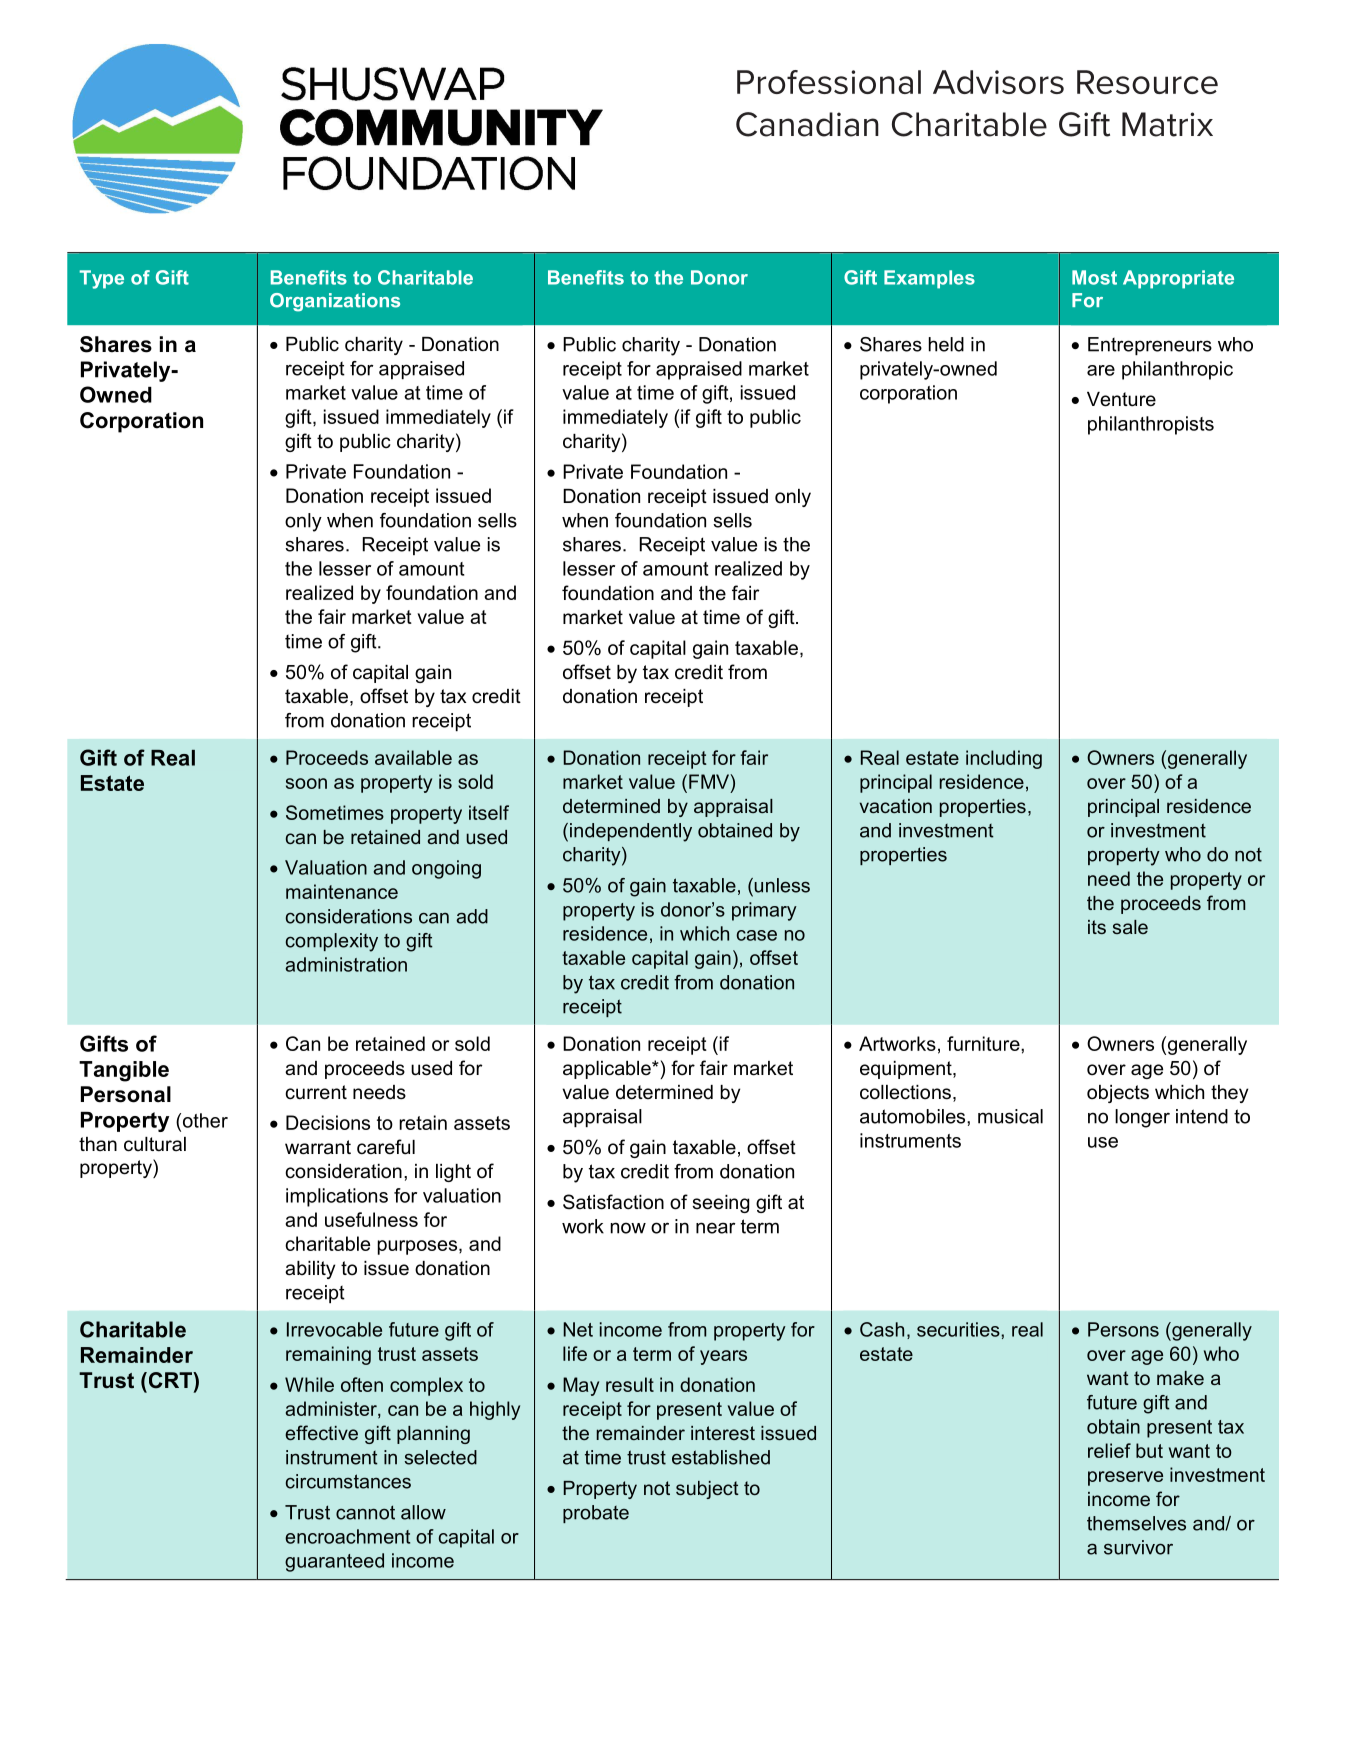  I want to click on Resource, so click(1147, 82).
